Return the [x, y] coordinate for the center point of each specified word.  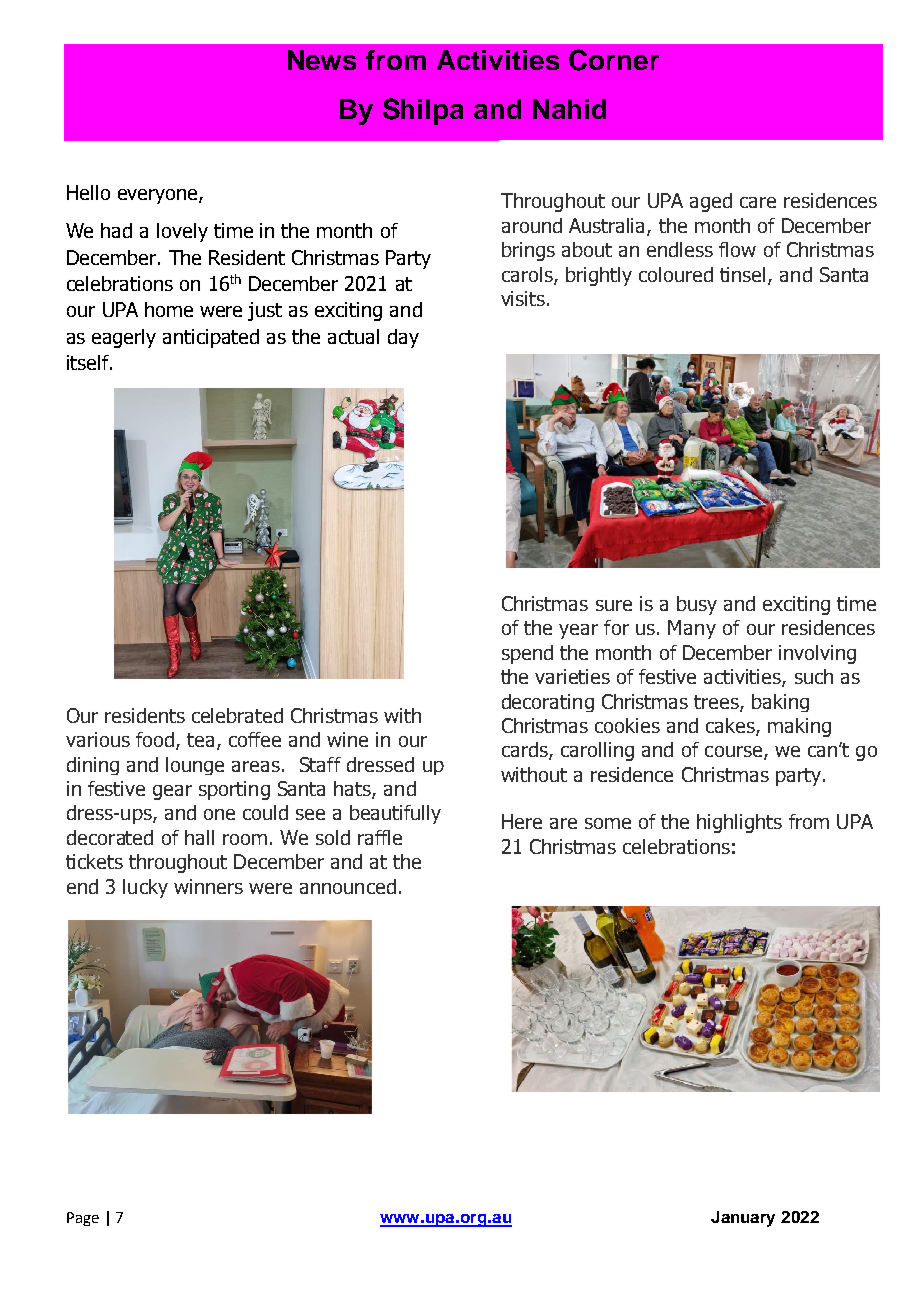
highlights [739, 823]
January [743, 1219]
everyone [159, 196]
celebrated [237, 715]
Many [692, 629]
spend [527, 654]
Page [83, 1219]
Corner [614, 60]
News [322, 60]
